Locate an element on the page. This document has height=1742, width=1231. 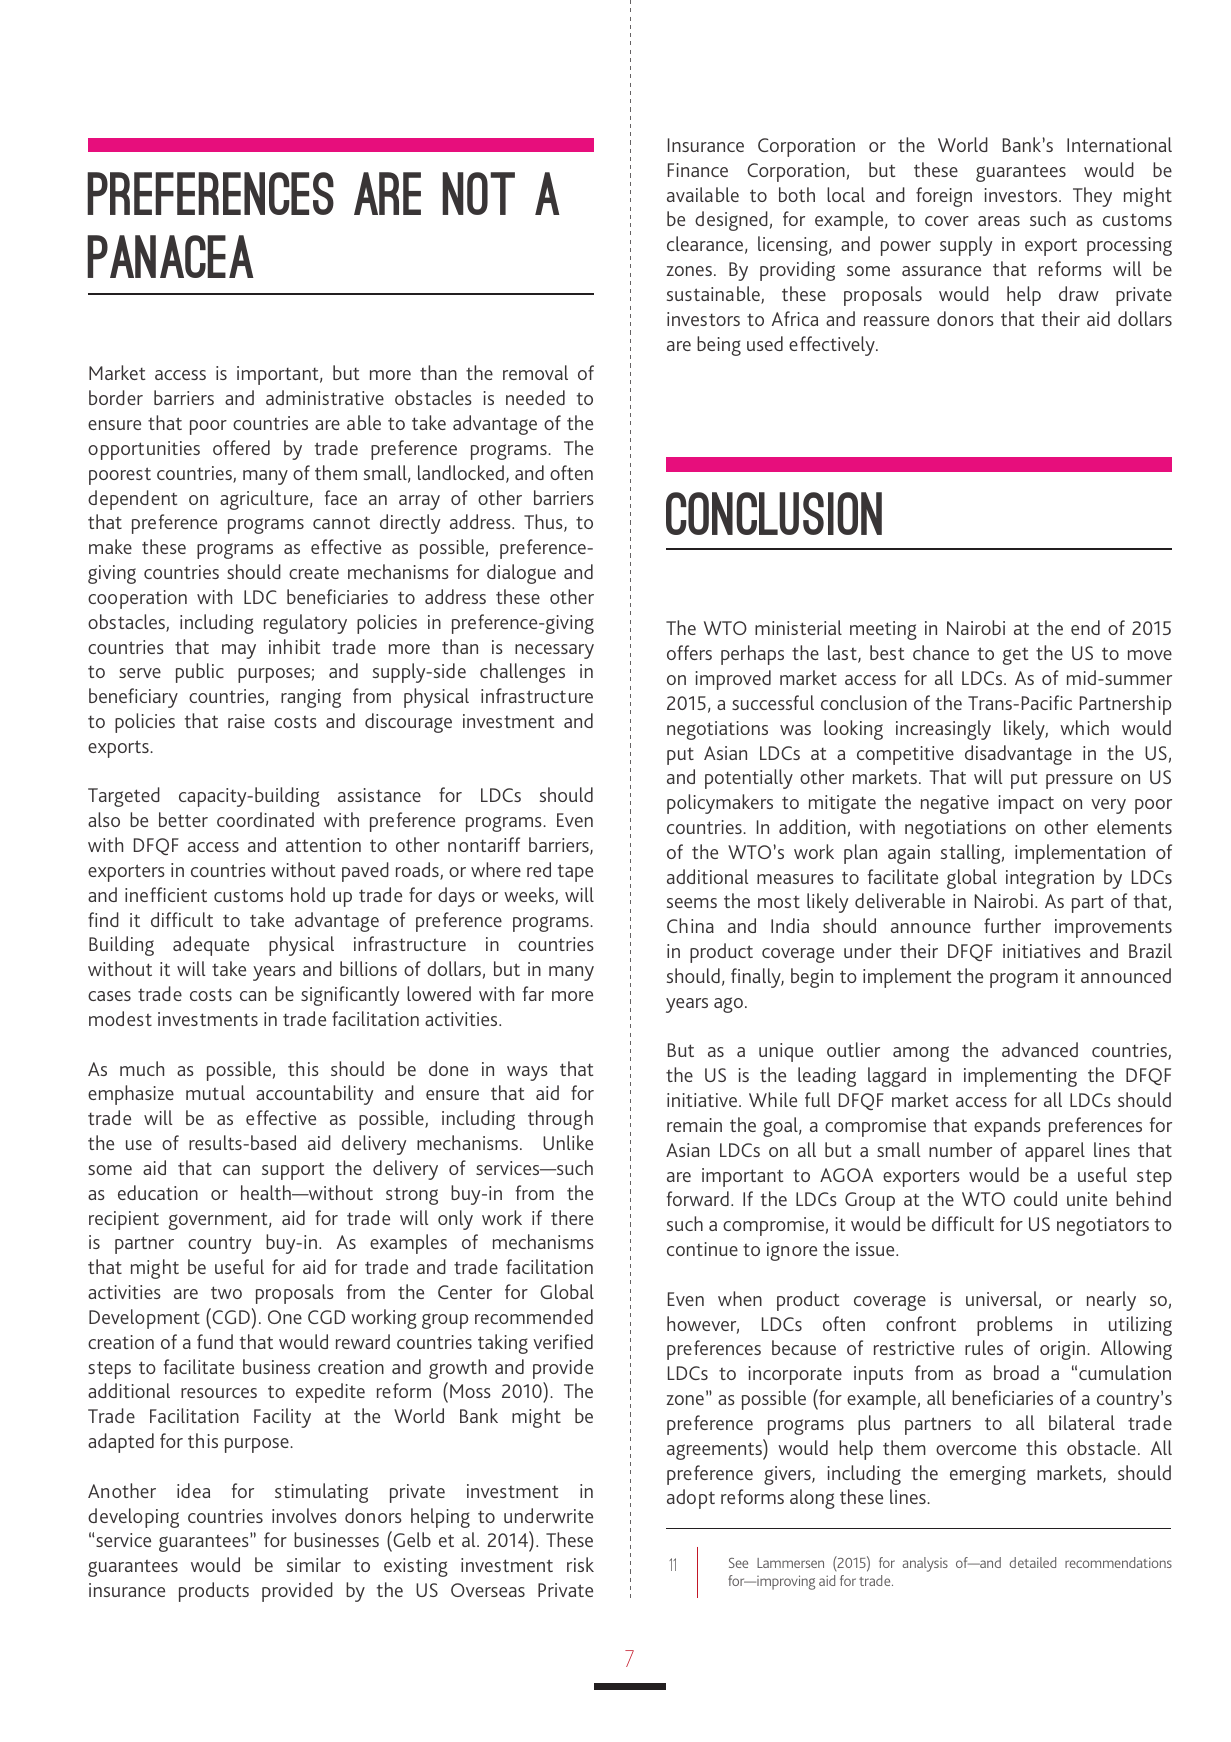
inefficient is located at coordinates (166, 894).
